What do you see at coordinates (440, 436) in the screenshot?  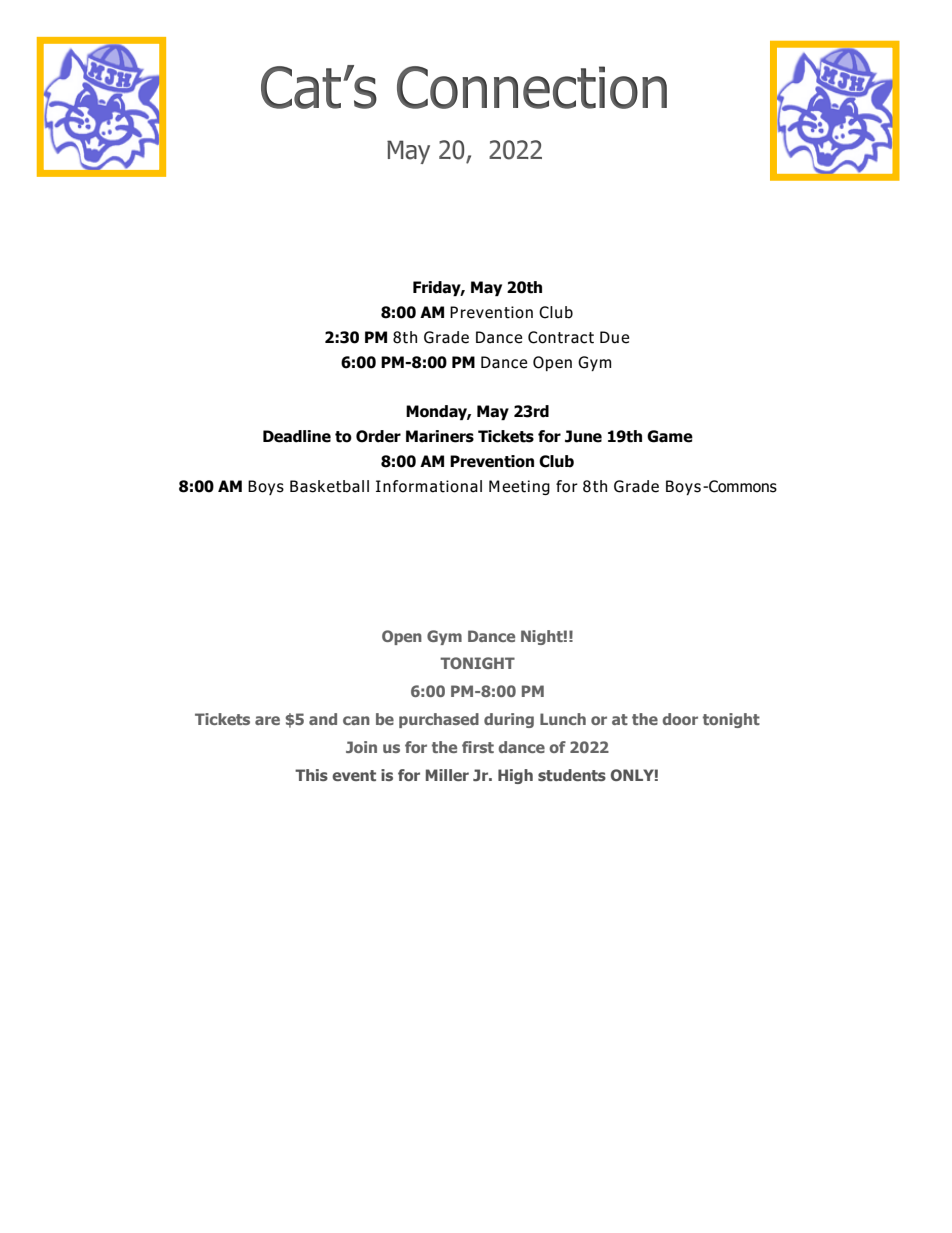 I see `Mariners` at bounding box center [440, 436].
